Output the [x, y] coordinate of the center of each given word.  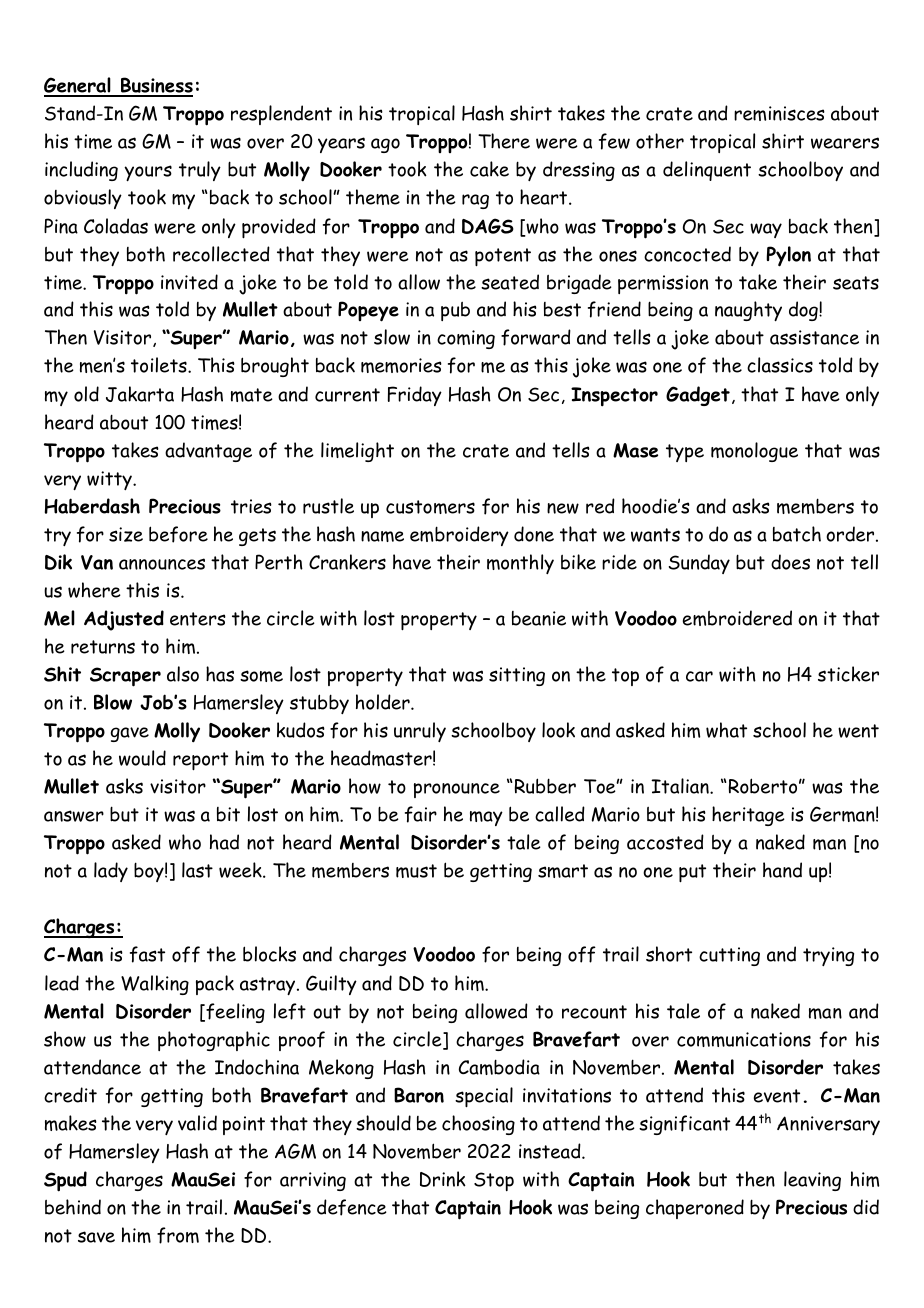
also [183, 674]
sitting [517, 676]
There [504, 141]
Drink [443, 1179]
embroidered [737, 618]
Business [156, 86]
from [178, 1235]
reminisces [779, 113]
